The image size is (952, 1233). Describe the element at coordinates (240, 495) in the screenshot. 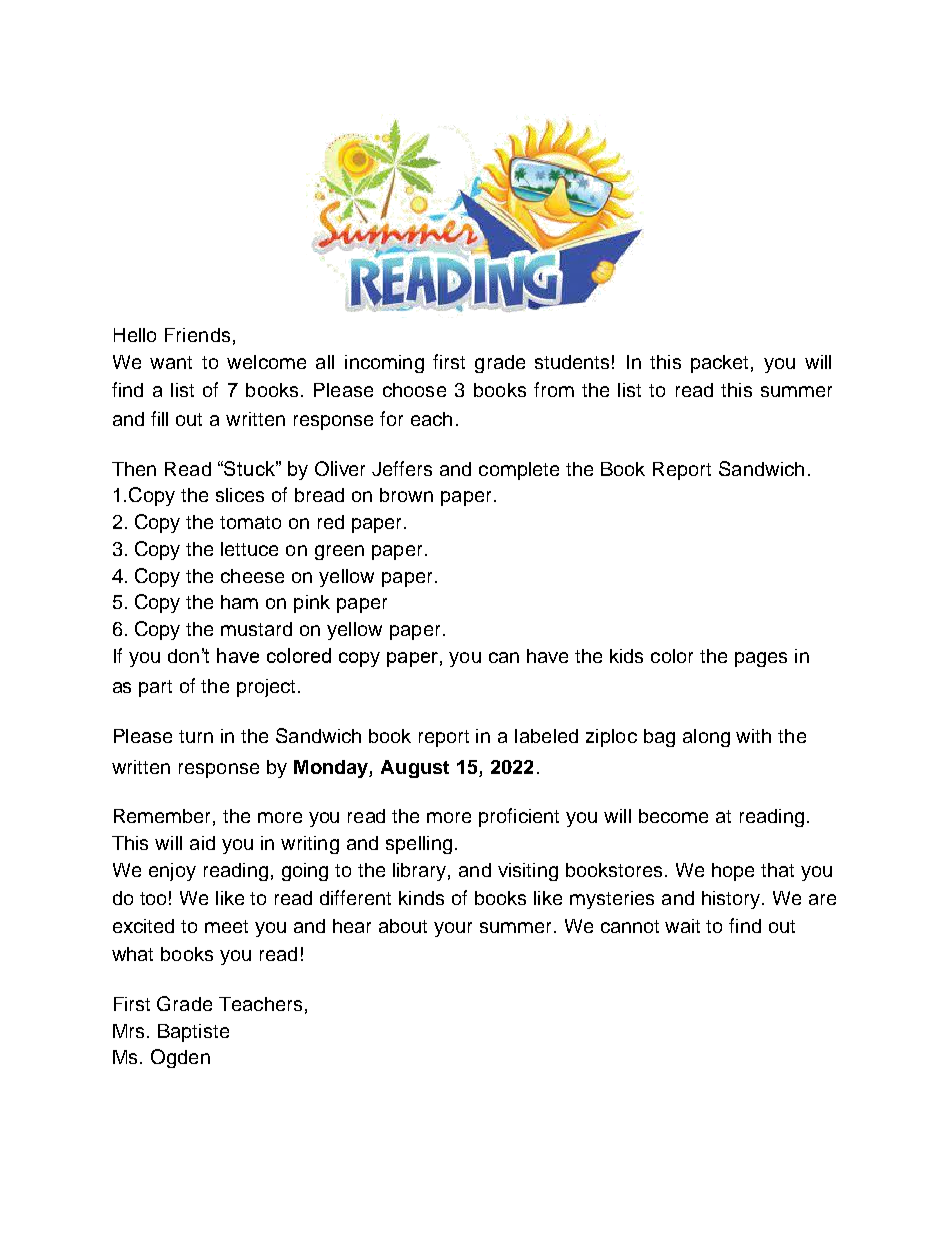

I see `slices` at that location.
